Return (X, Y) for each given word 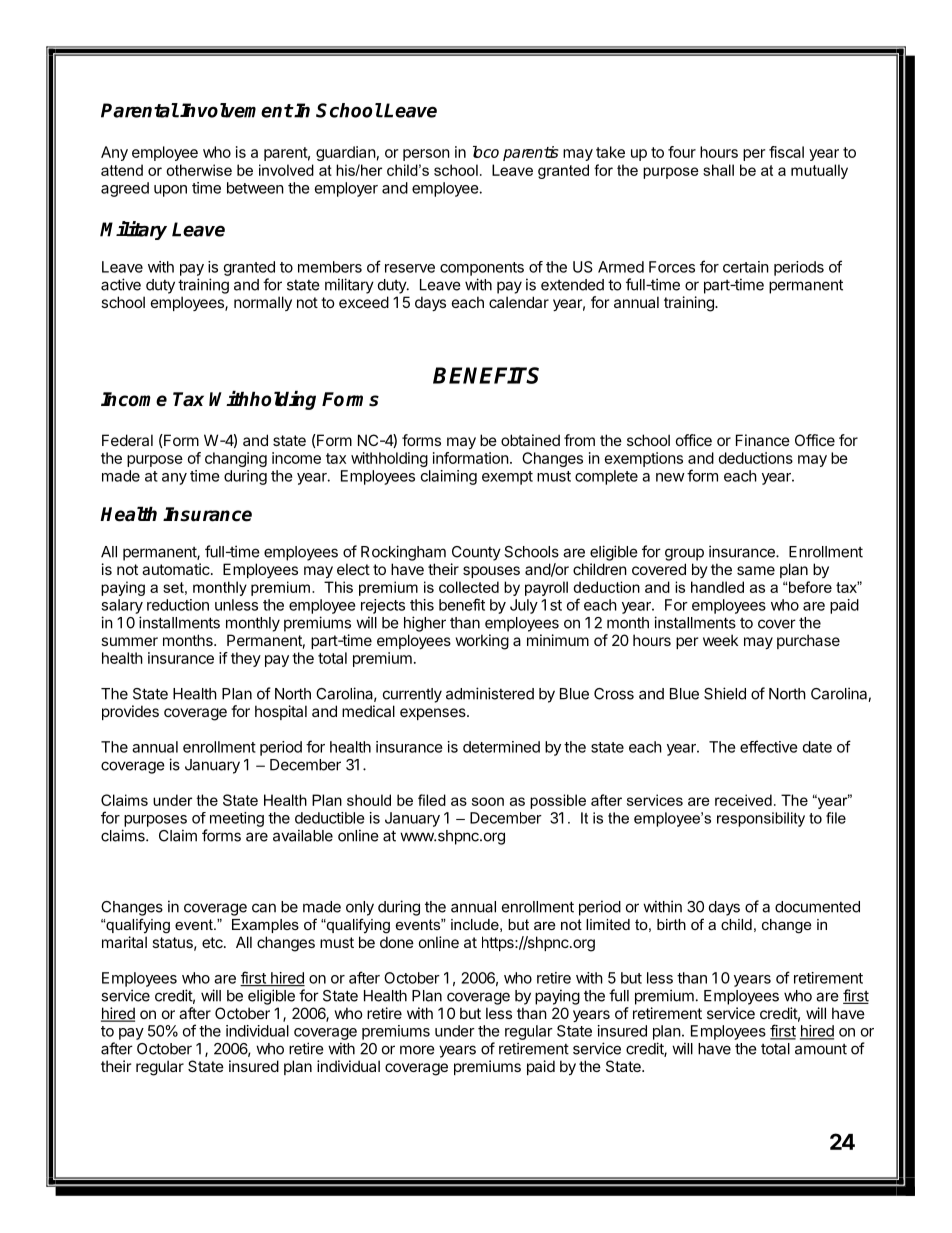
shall (718, 170)
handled (717, 587)
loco (486, 152)
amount (821, 1049)
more (417, 1050)
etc (213, 942)
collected (469, 587)
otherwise (199, 170)
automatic (177, 569)
